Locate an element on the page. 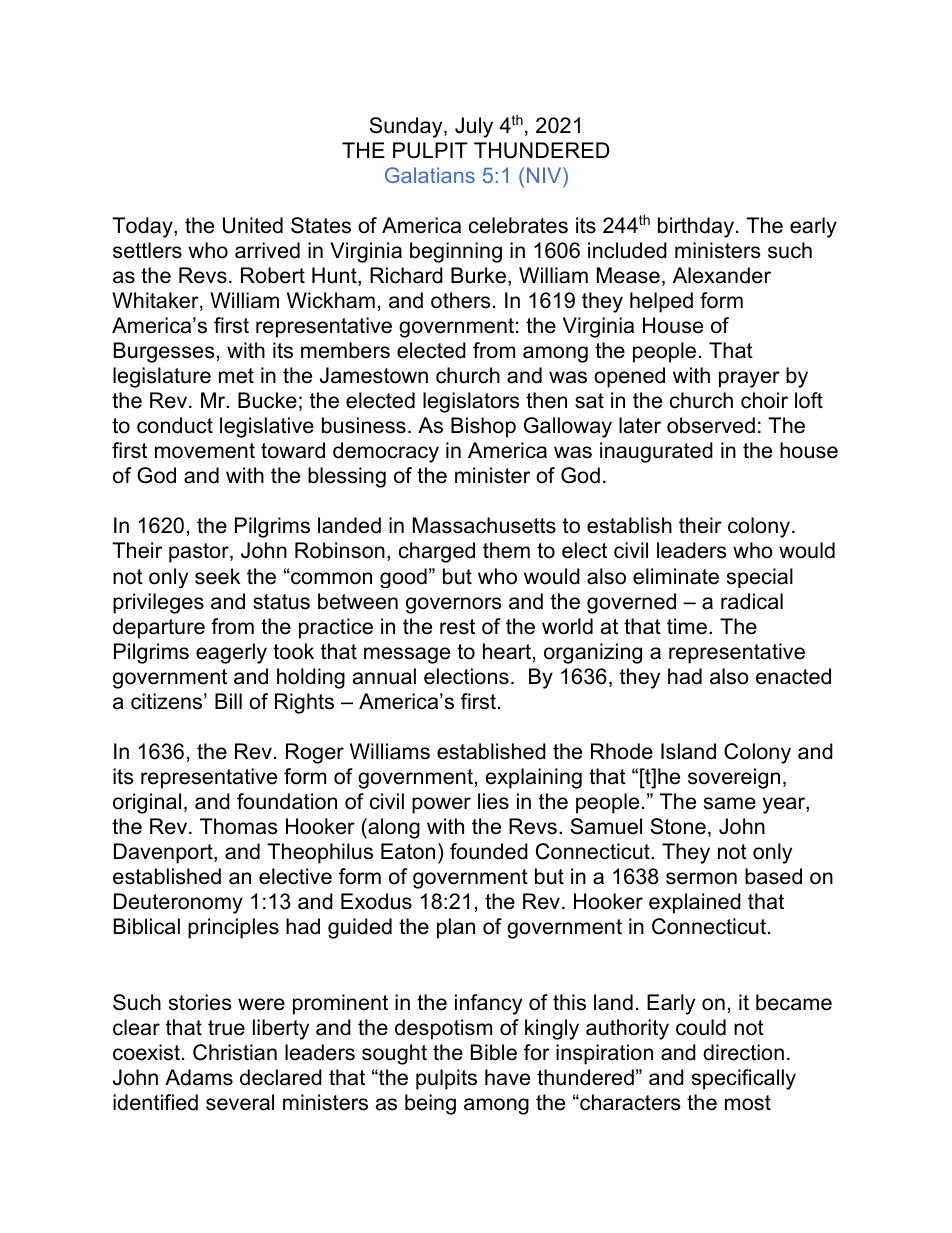  birthday is located at coordinates (696, 227).
